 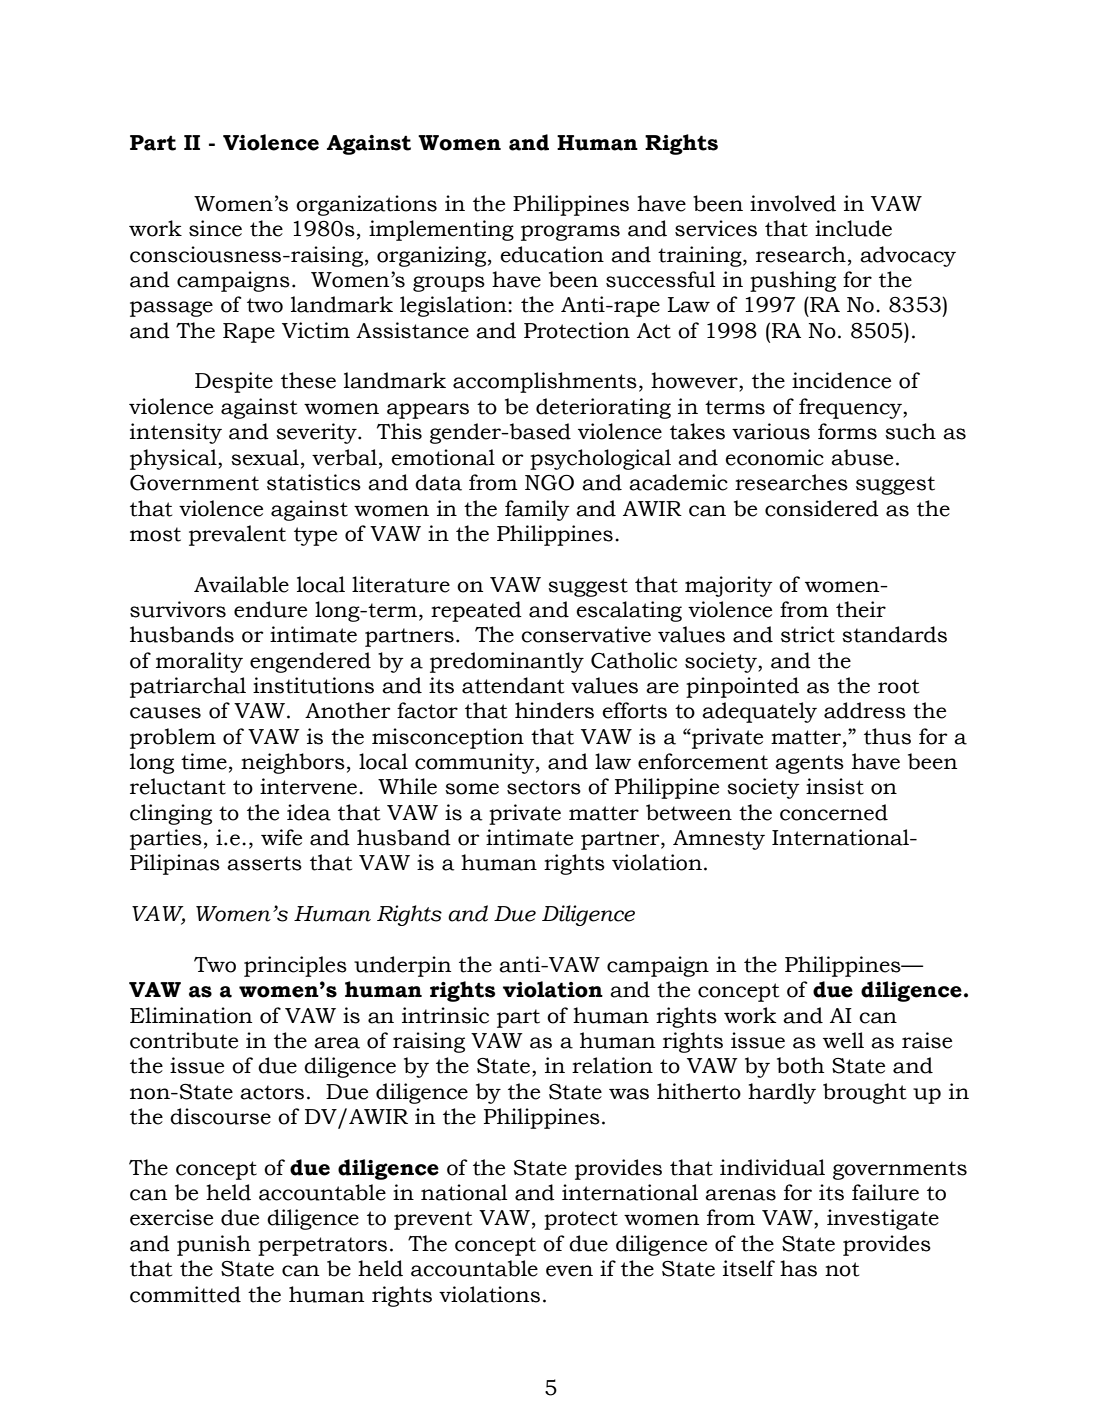 I want to click on actors, so click(x=272, y=1092).
